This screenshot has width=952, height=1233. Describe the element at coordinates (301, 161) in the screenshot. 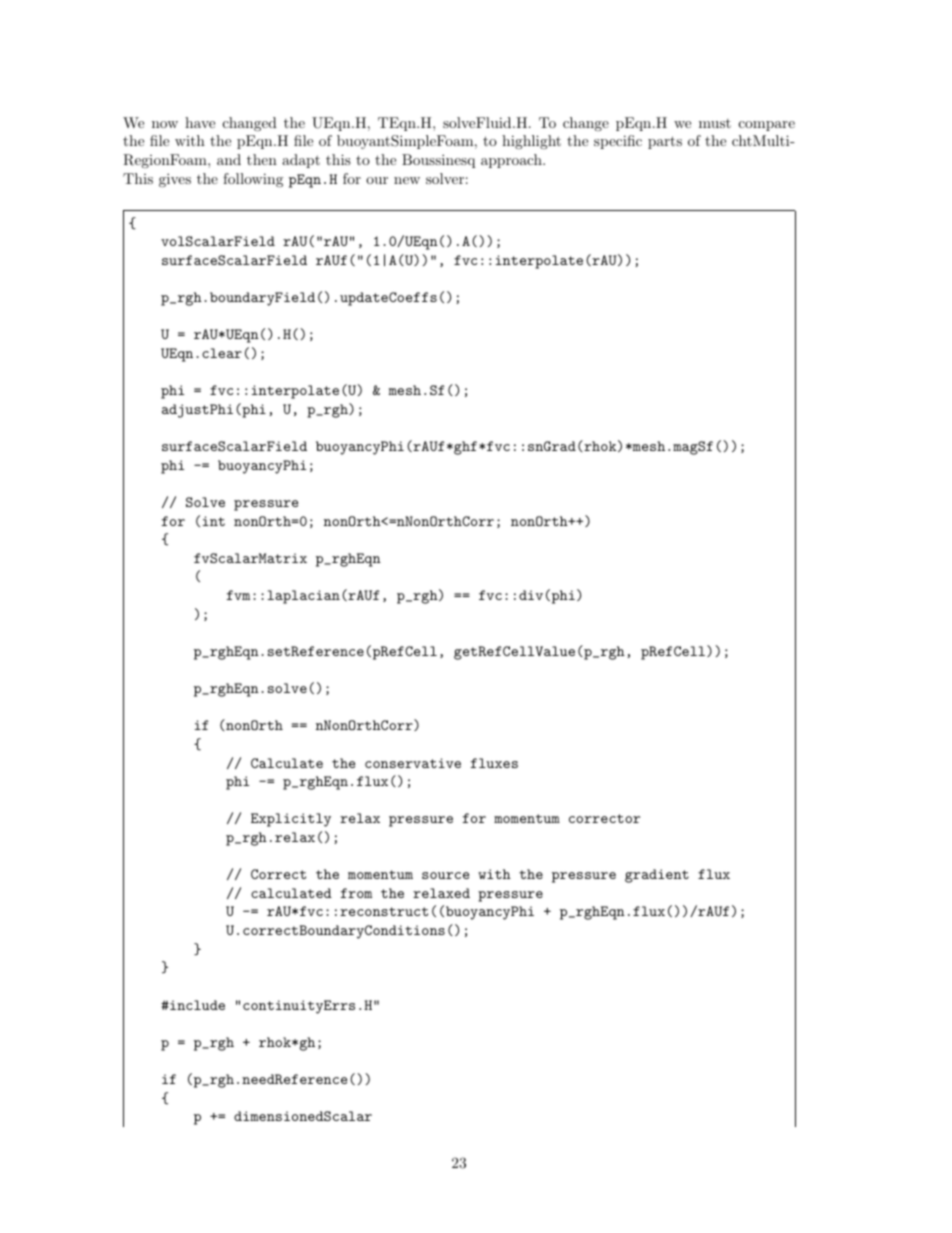

I see `adapt` at that location.
